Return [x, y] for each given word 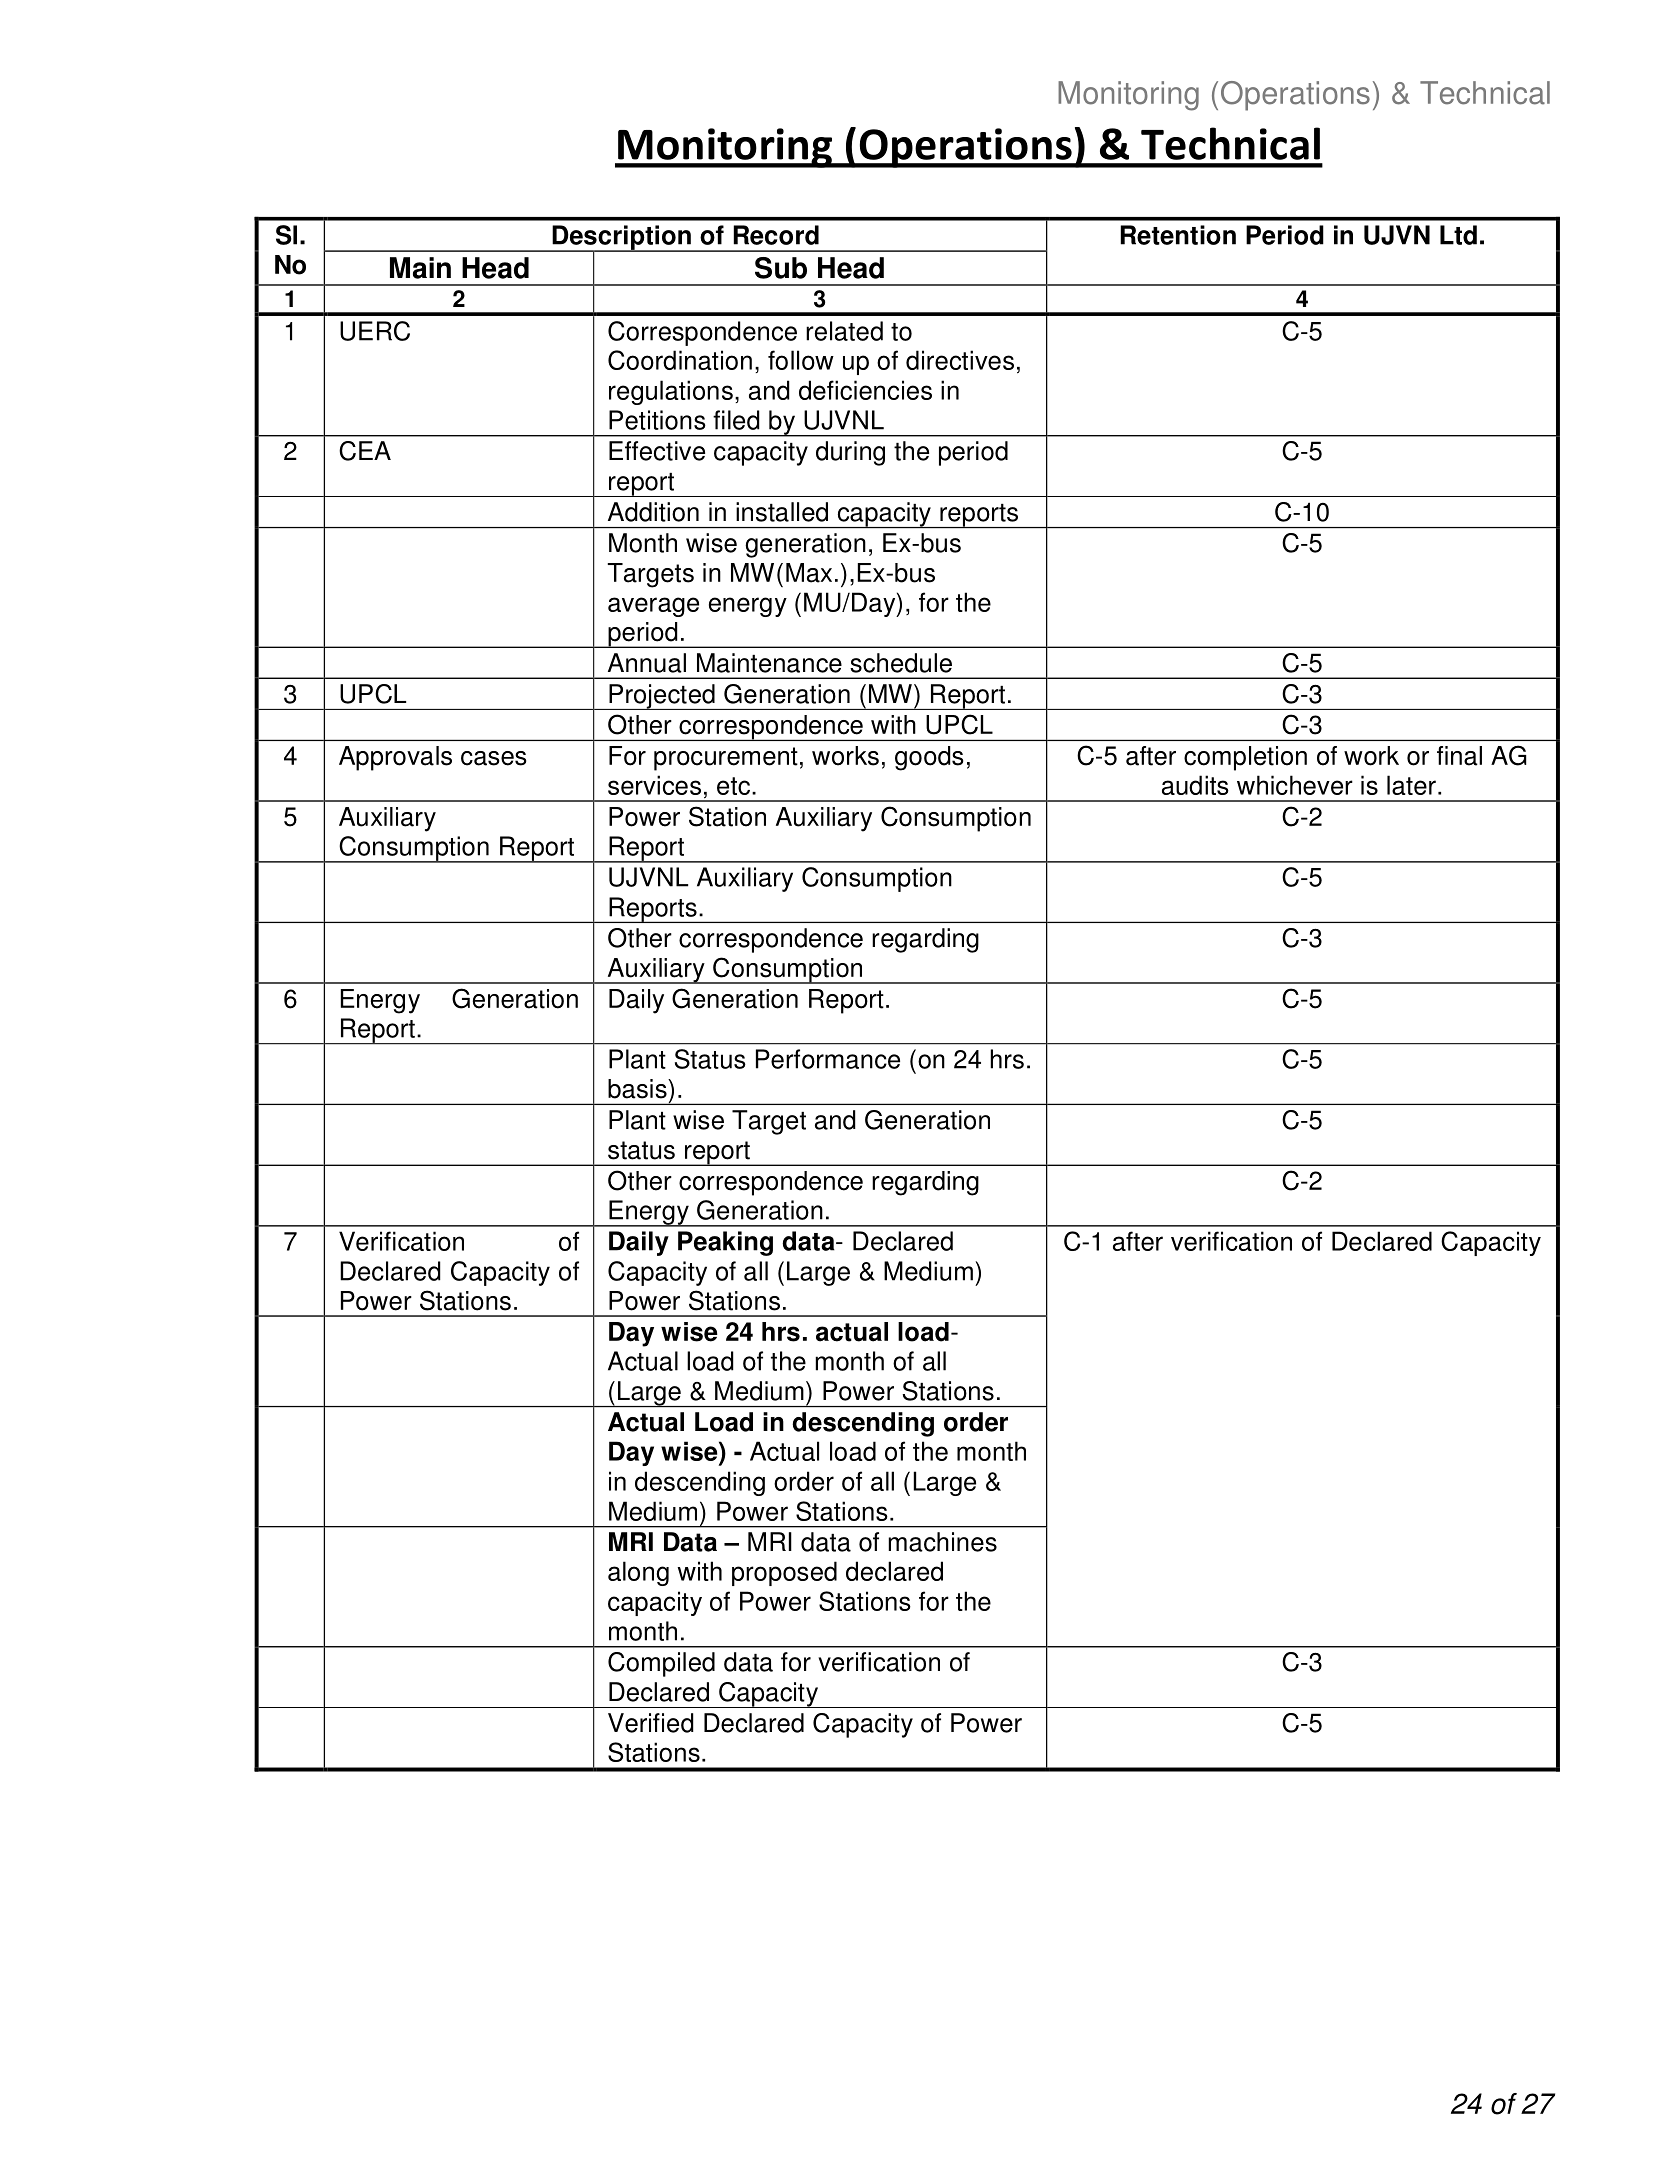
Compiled [661, 1664]
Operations [1295, 96]
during [850, 453]
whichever [1295, 785]
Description [621, 238]
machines [942, 1542]
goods [929, 758]
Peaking [725, 1243]
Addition [653, 512]
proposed [784, 1573]
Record [776, 235]
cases [493, 758]
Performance [828, 1059]
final [1459, 756]
